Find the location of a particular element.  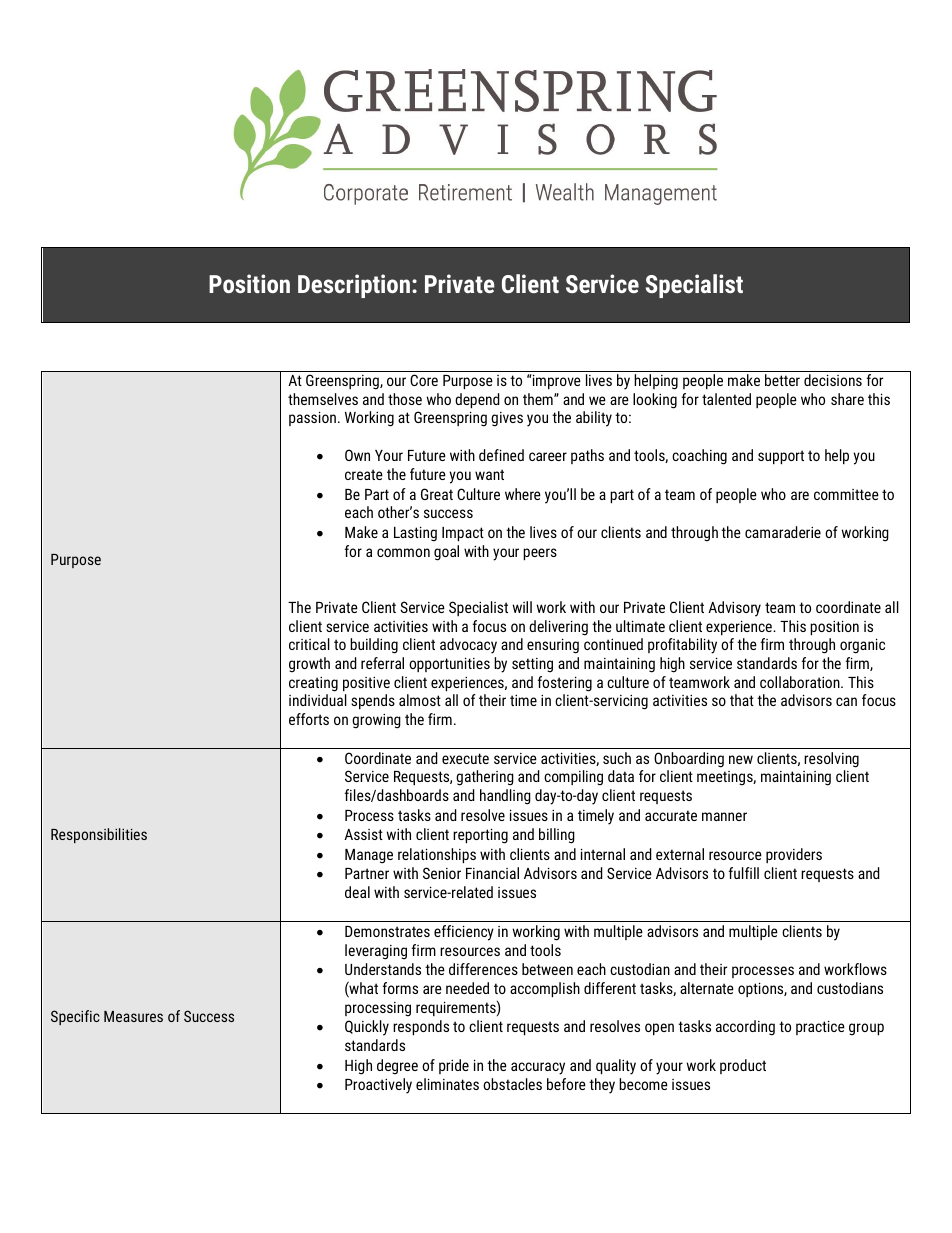

Core is located at coordinates (424, 380).
